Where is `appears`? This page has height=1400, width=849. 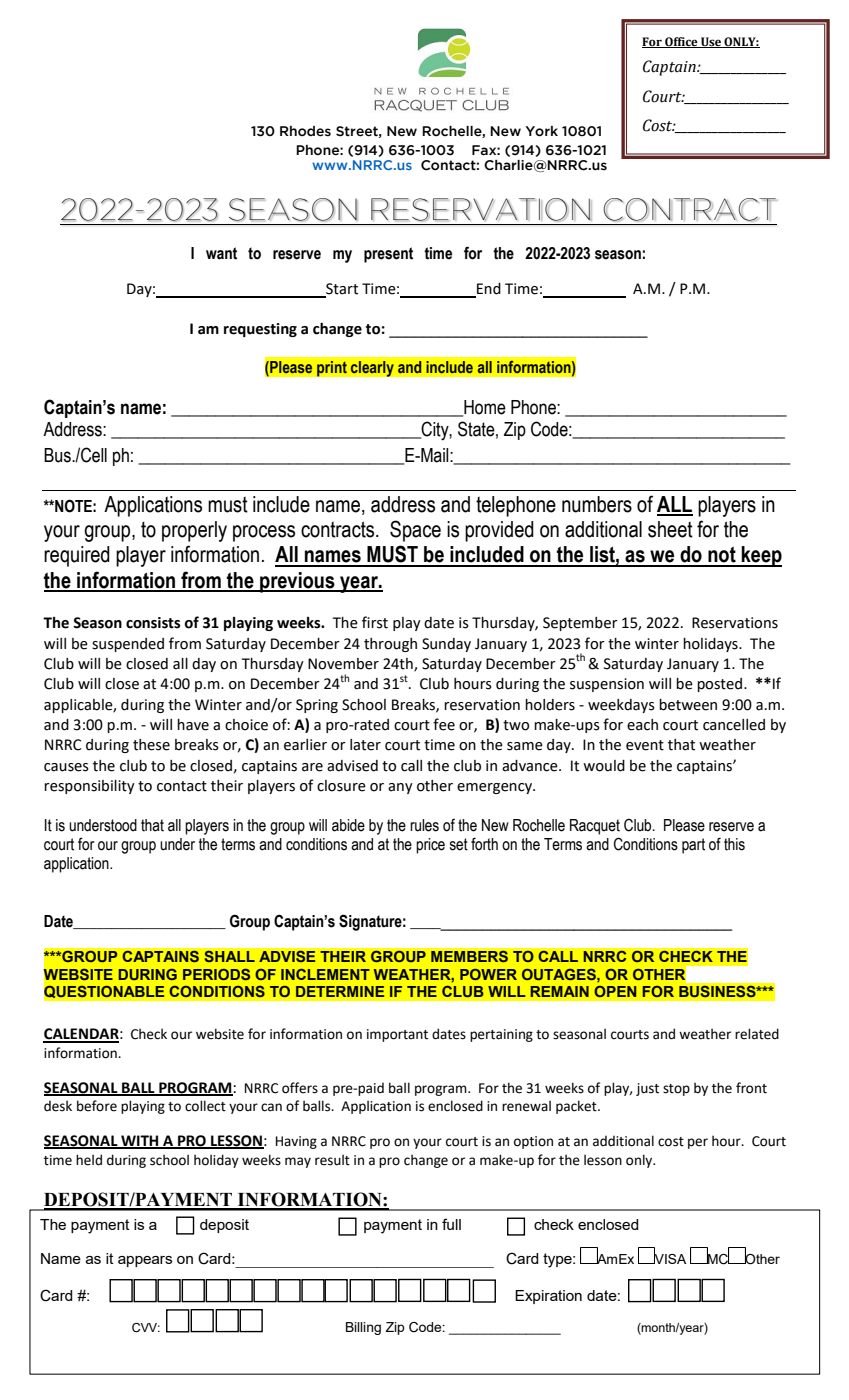 appears is located at coordinates (145, 1261).
